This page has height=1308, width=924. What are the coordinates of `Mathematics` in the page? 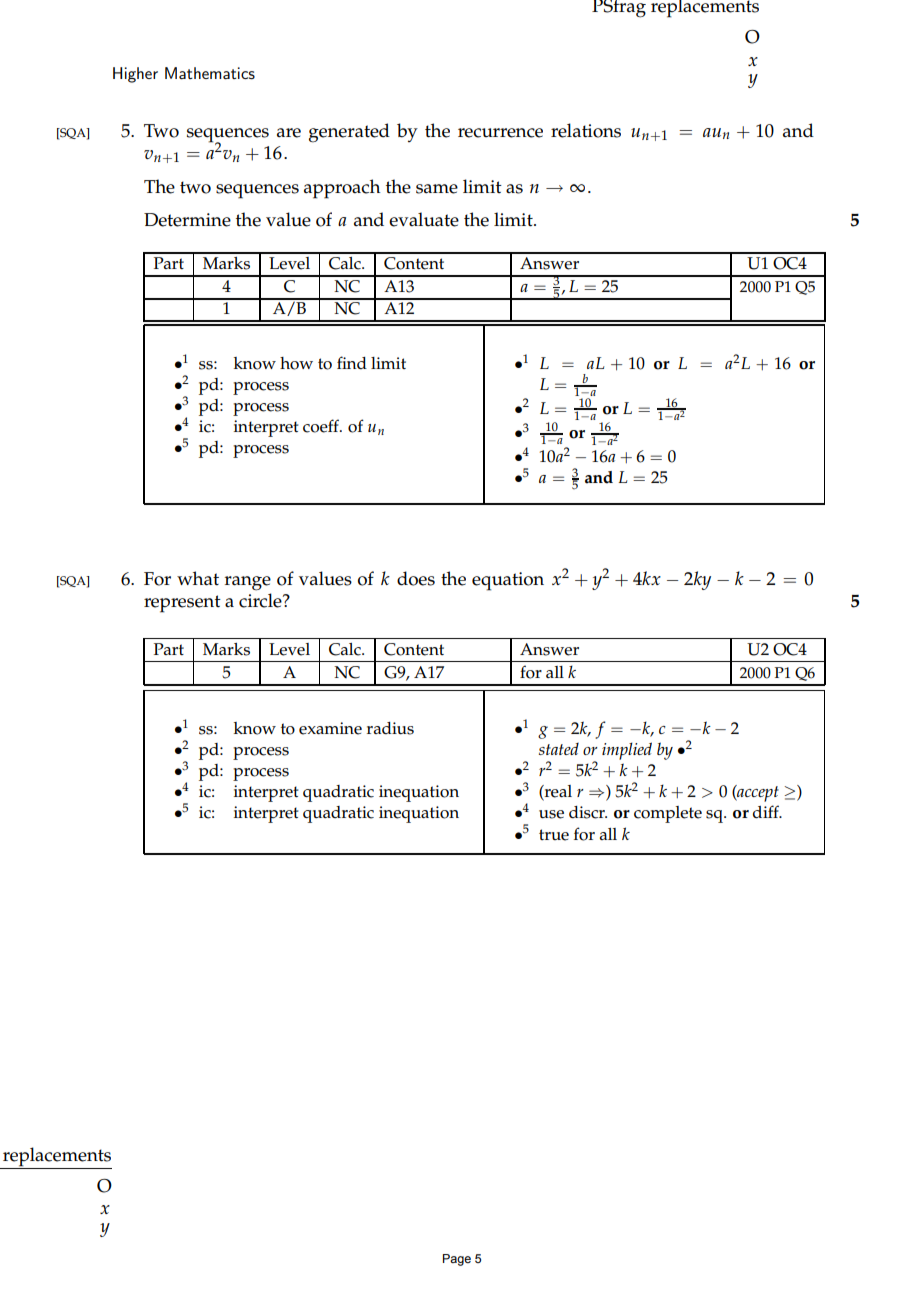 It's located at (210, 73).
